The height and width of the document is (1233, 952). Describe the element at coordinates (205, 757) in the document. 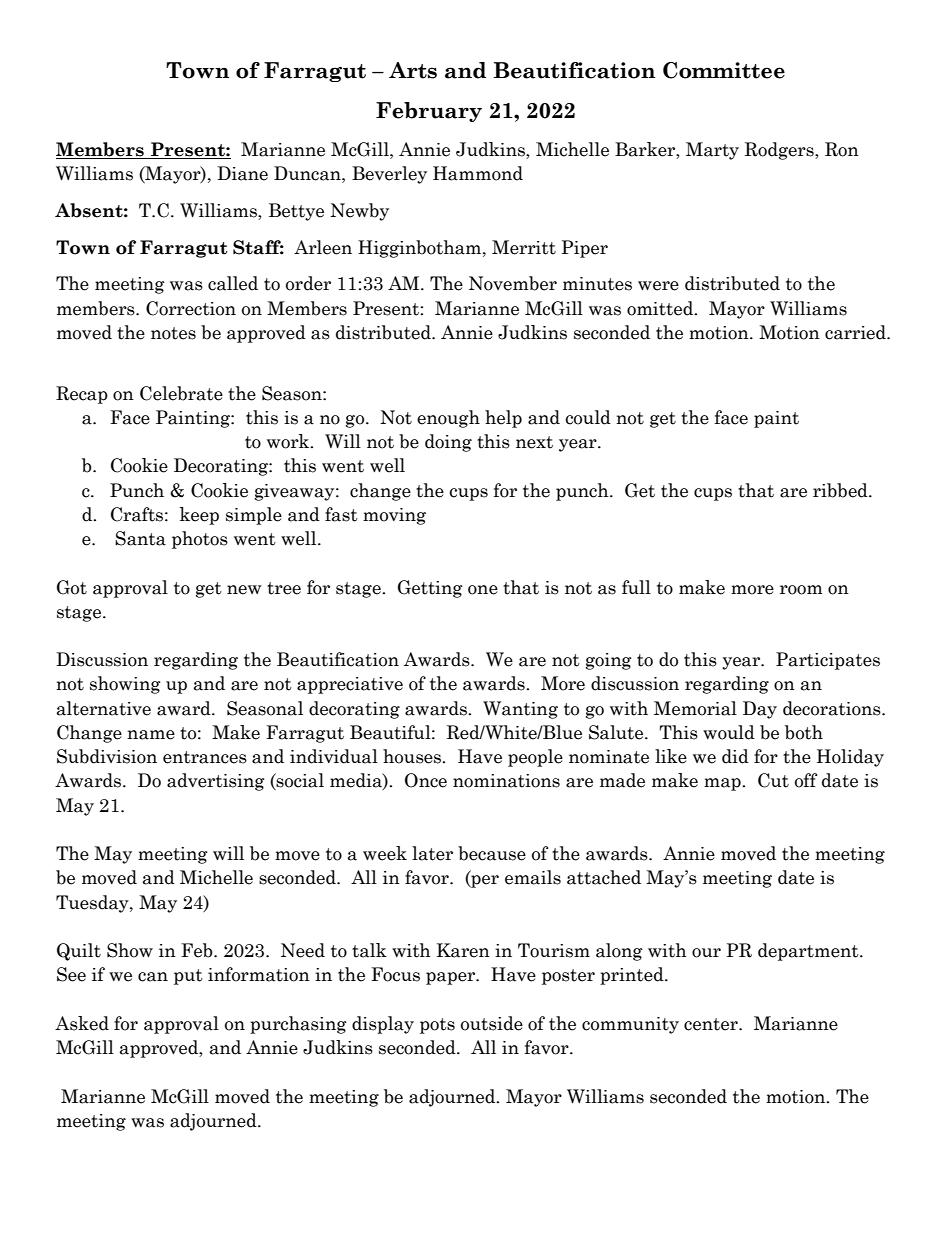

I see `entrances` at that location.
